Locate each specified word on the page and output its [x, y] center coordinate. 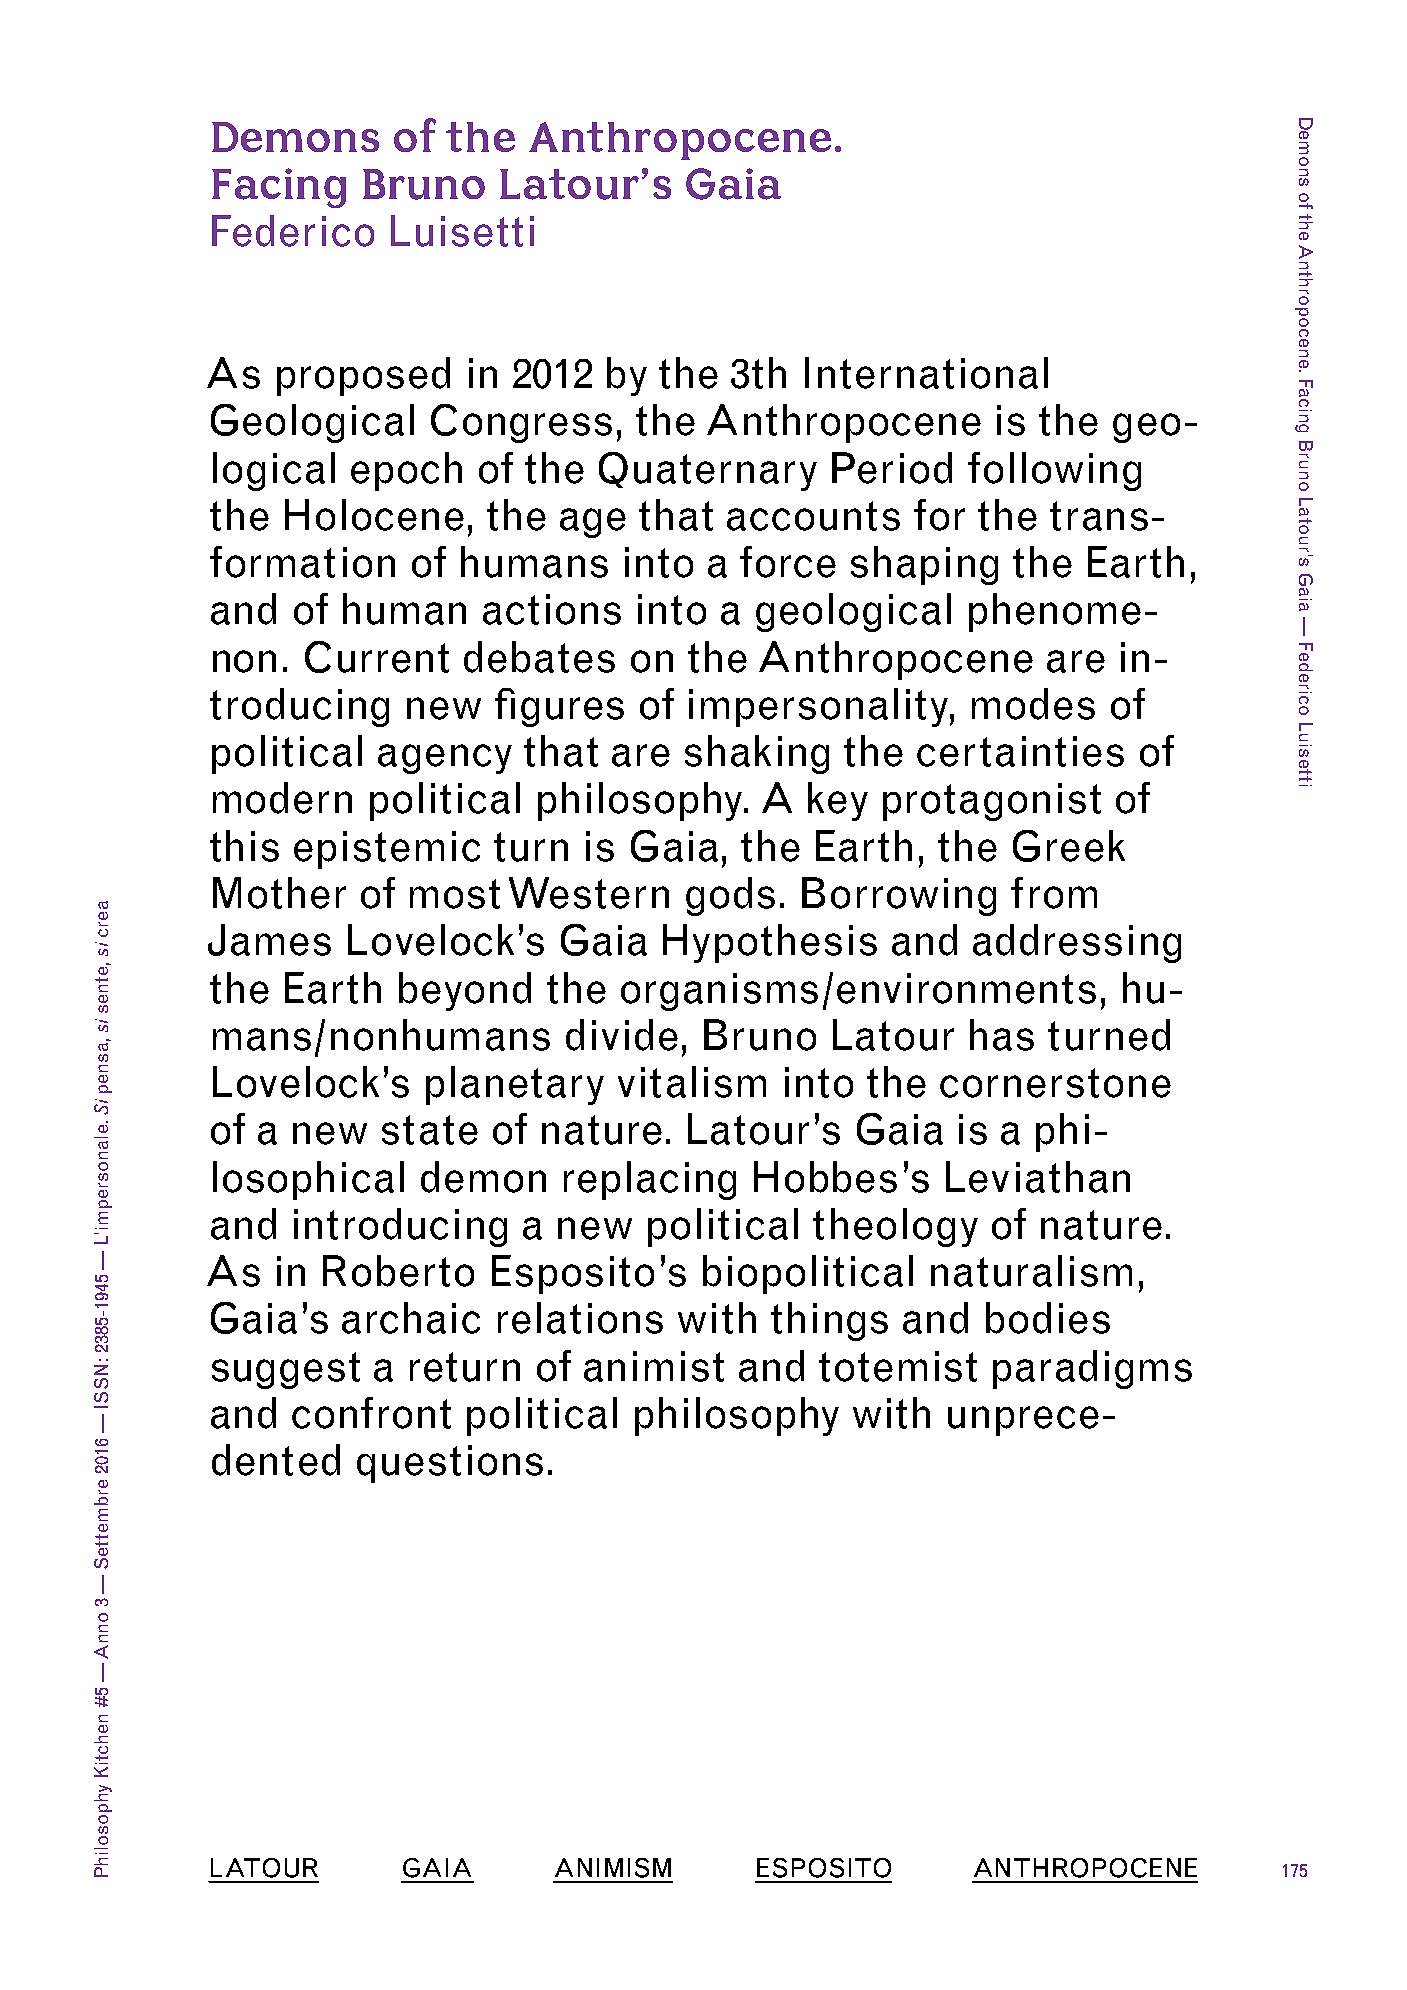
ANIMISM [613, 1868]
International [926, 373]
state [430, 1130]
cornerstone [1055, 1083]
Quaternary [708, 471]
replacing [650, 1180]
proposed [363, 376]
